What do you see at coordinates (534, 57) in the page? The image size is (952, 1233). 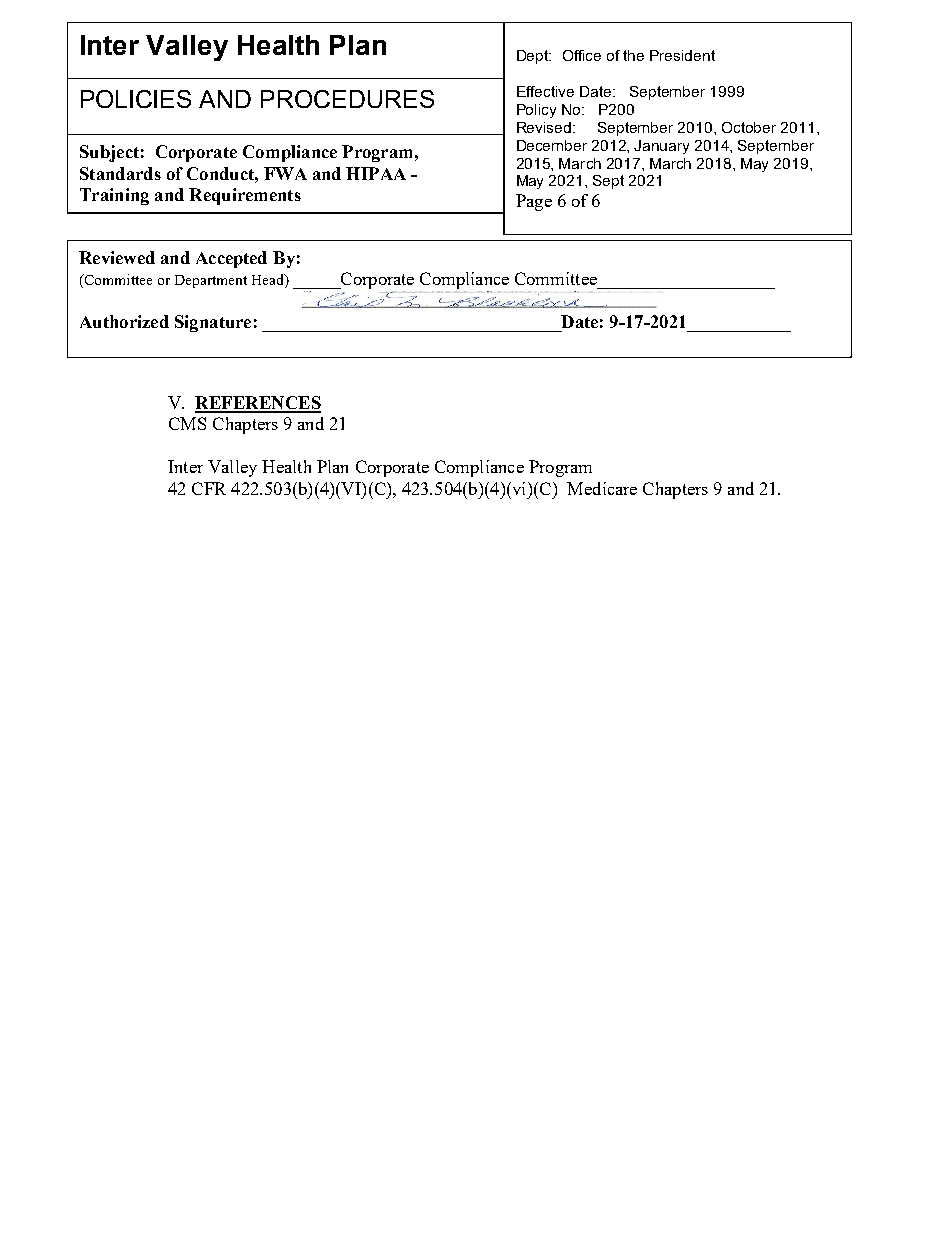 I see `Dept` at bounding box center [534, 57].
